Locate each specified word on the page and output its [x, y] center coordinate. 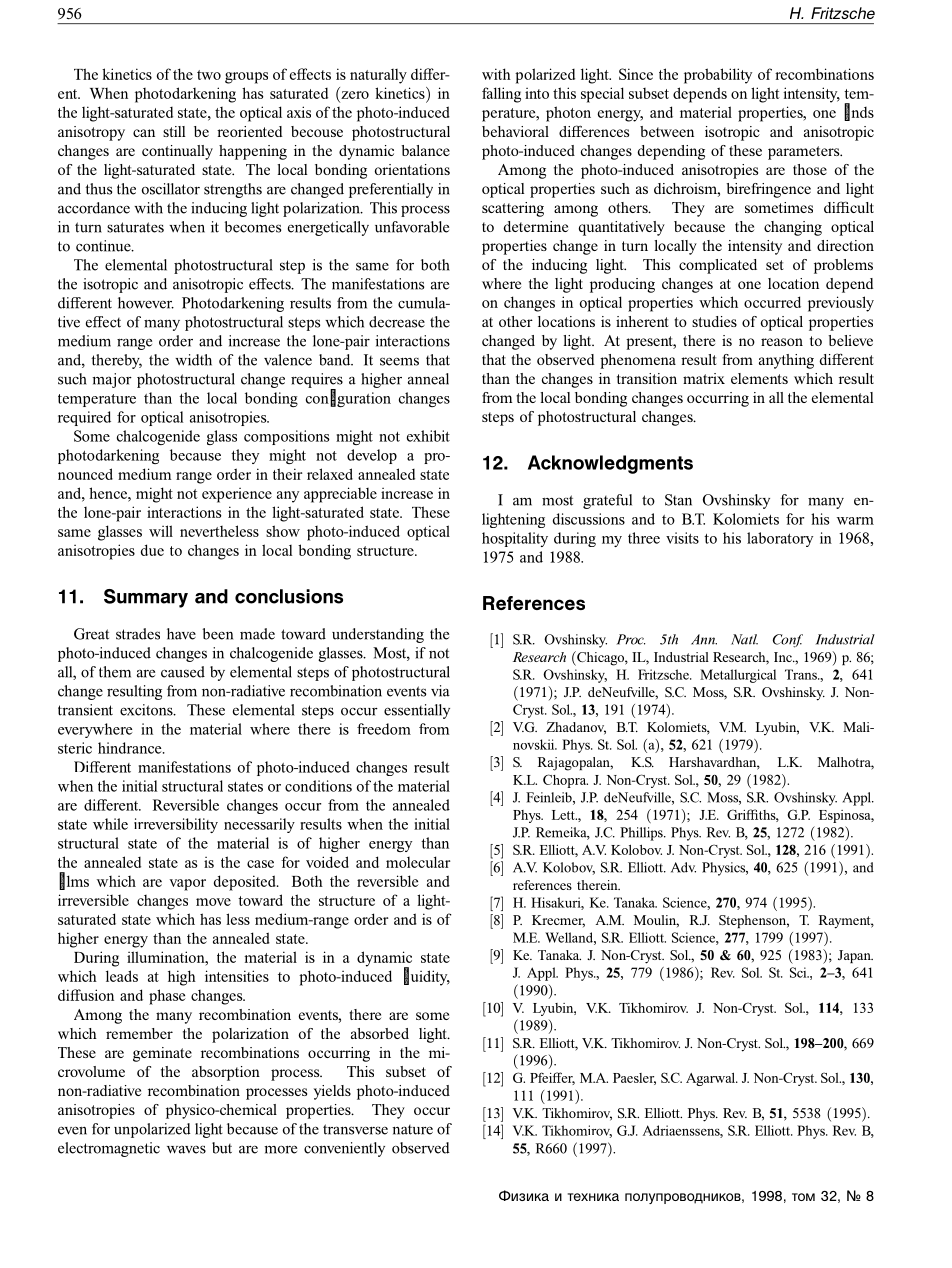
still [174, 131]
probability [718, 76]
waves [186, 1149]
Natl [744, 639]
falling [501, 95]
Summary [146, 598]
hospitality [515, 539]
